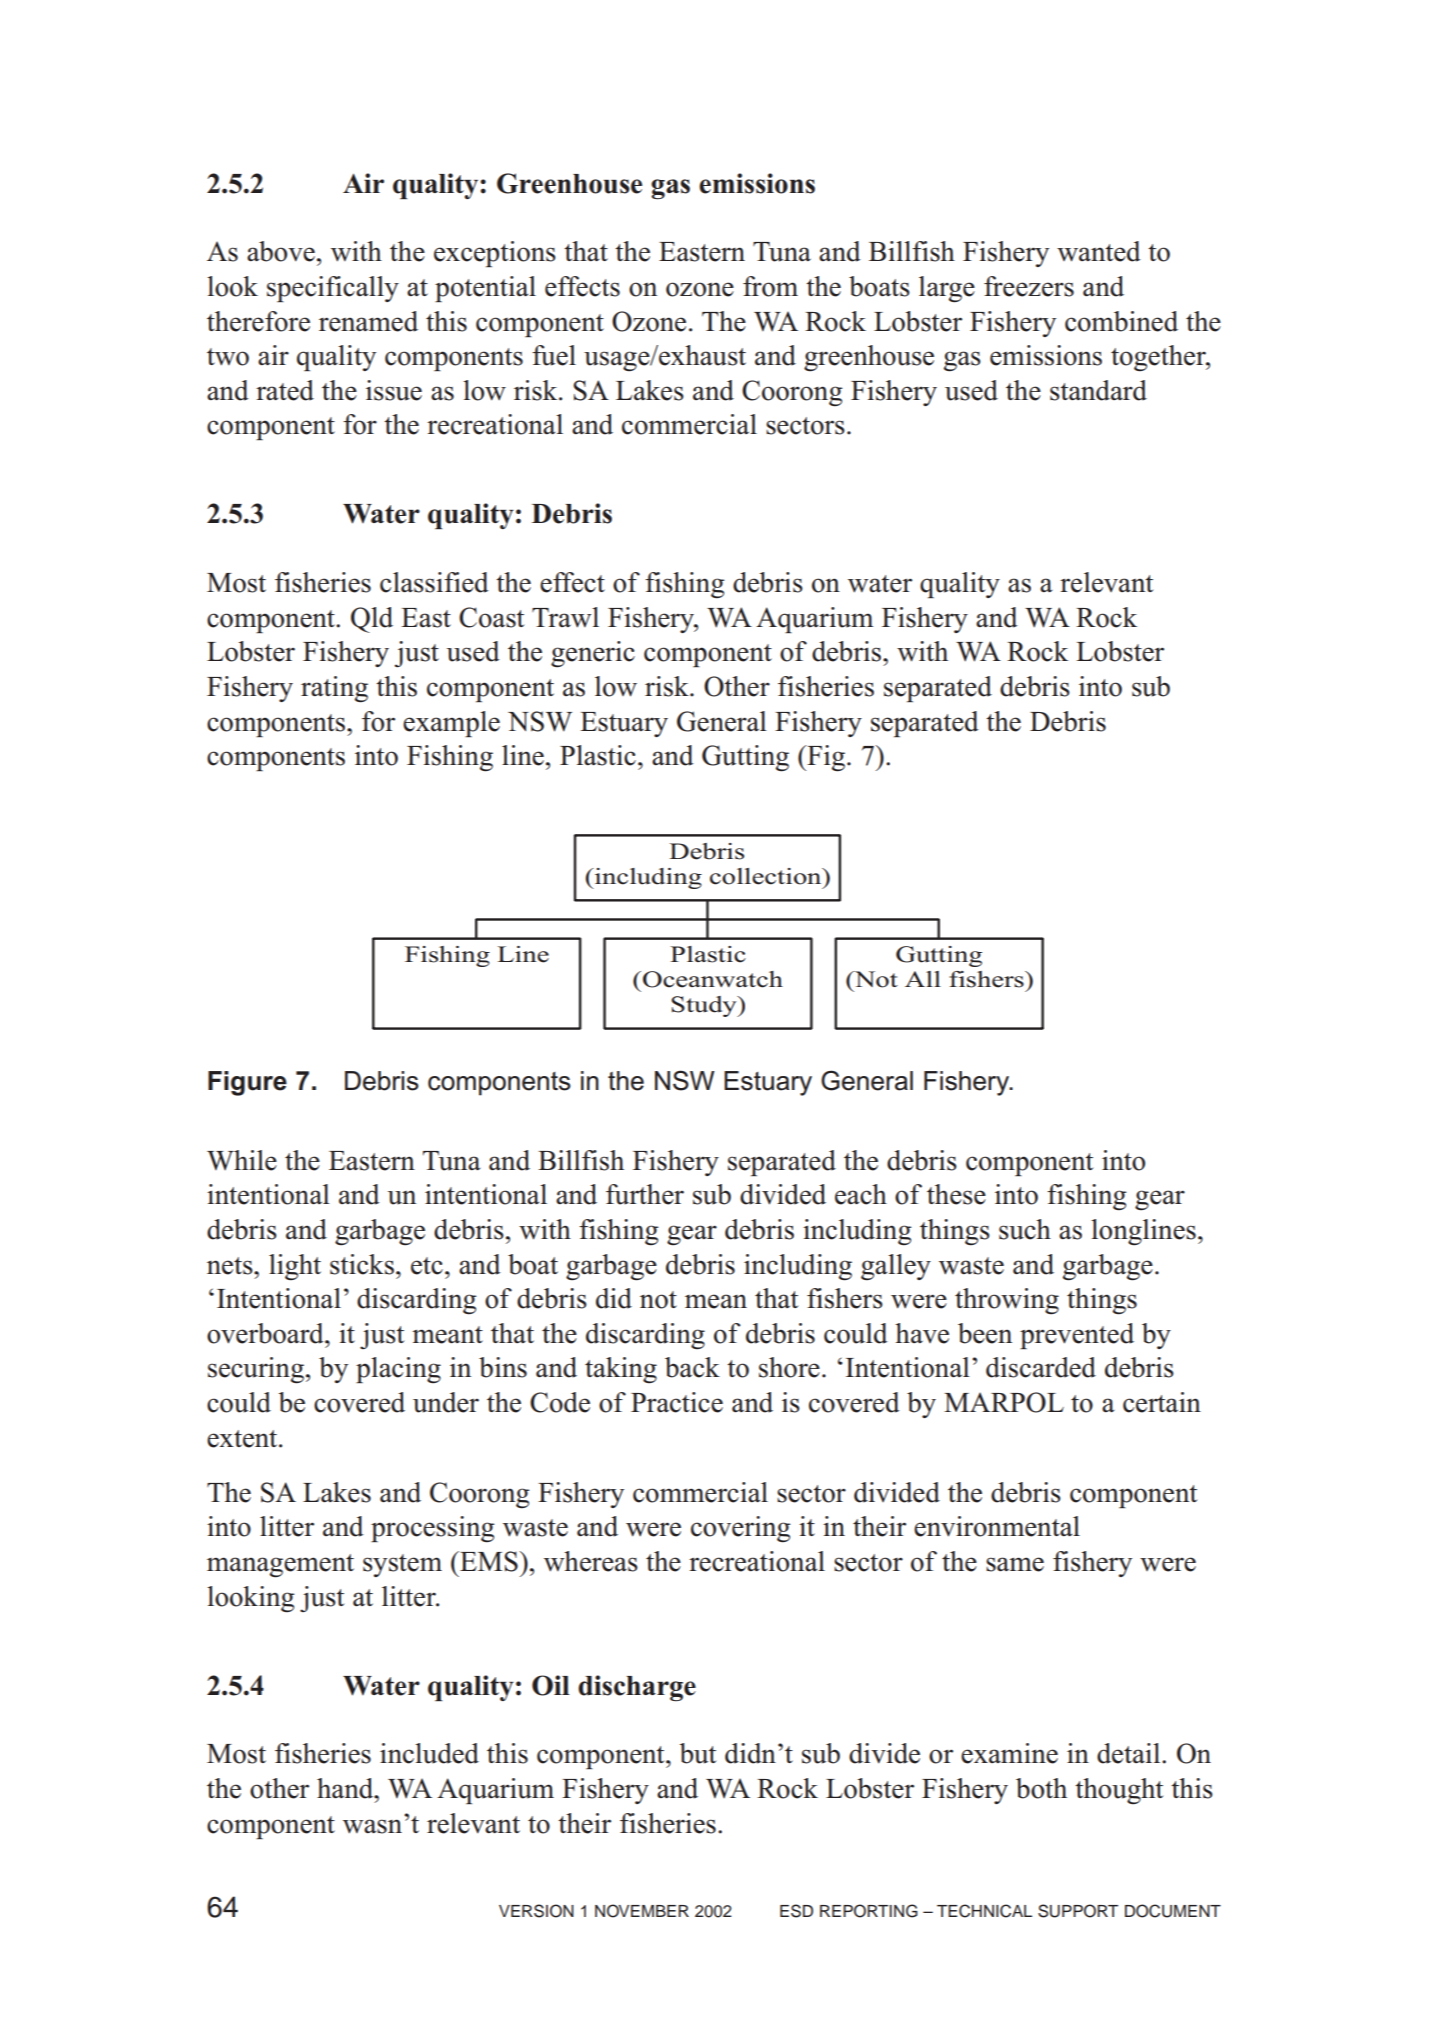 This image has width=1430, height=2021. I want to click on specifically, so click(333, 289).
